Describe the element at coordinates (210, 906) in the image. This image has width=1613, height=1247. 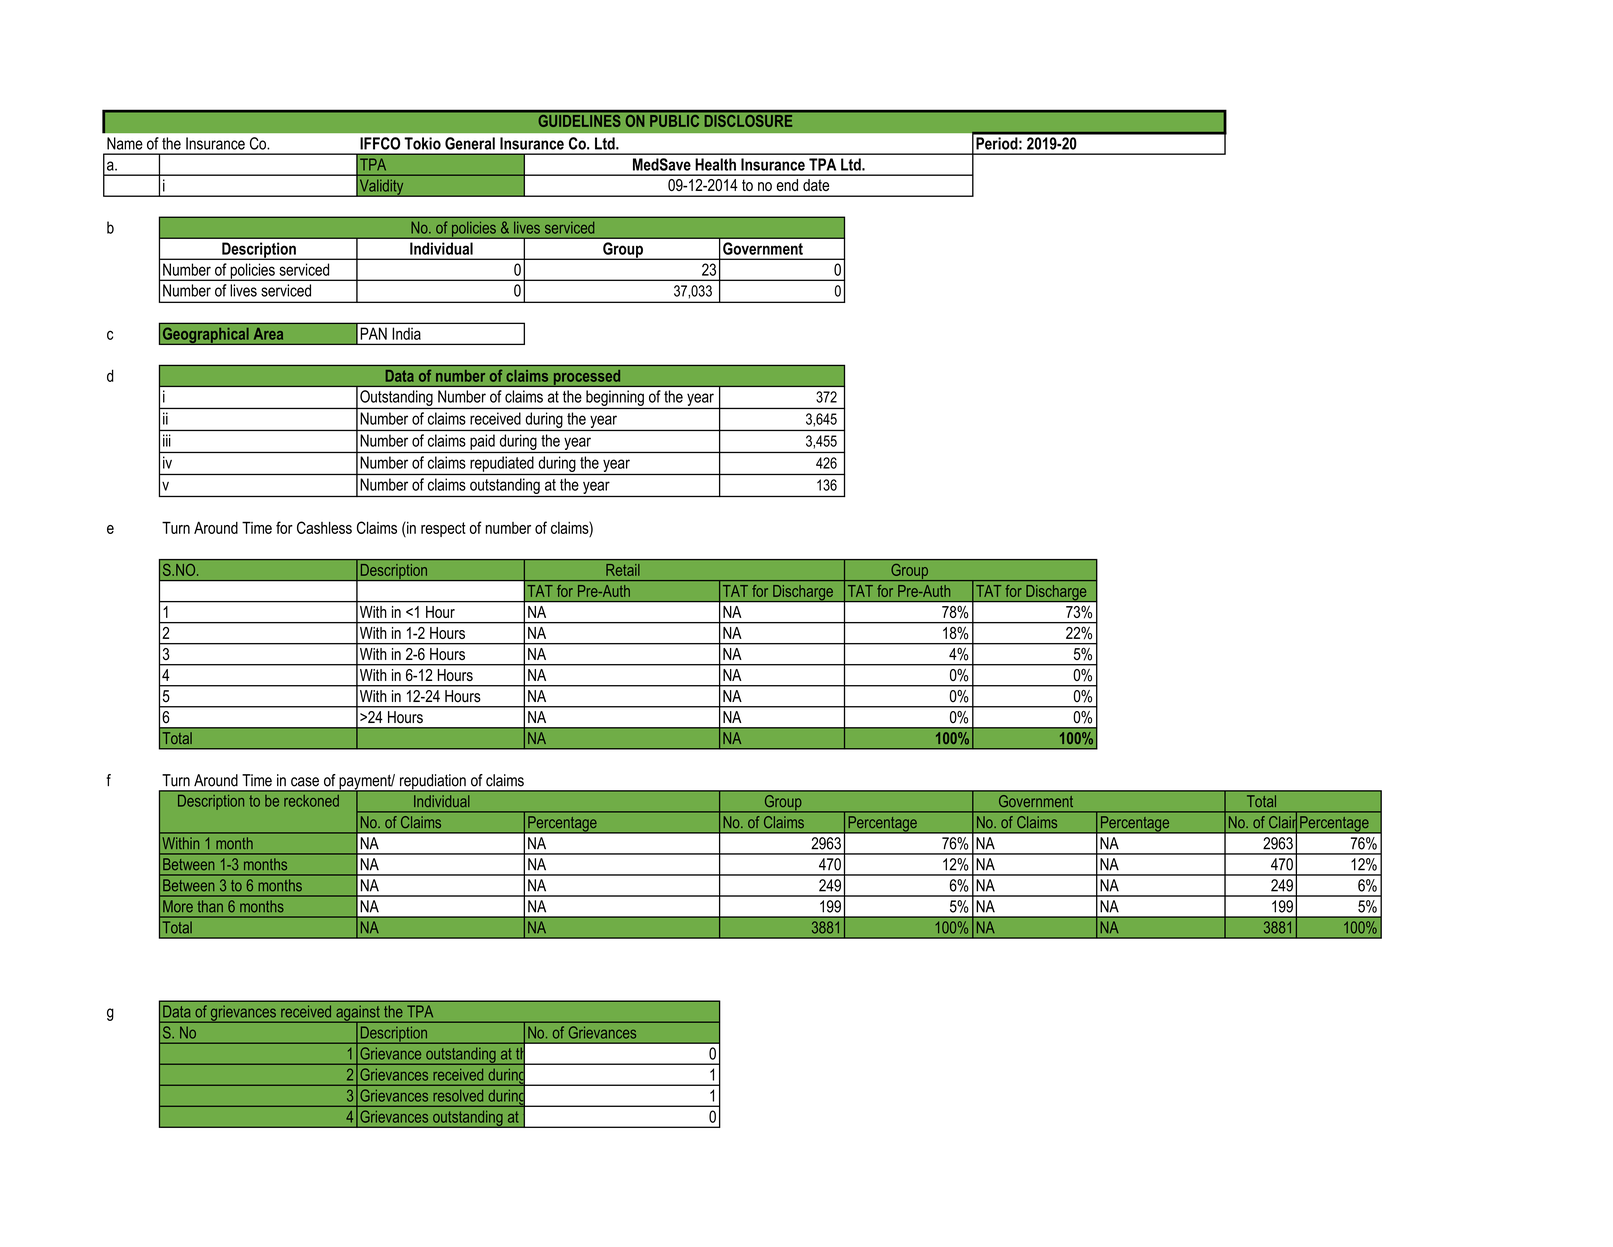
I see `than` at that location.
